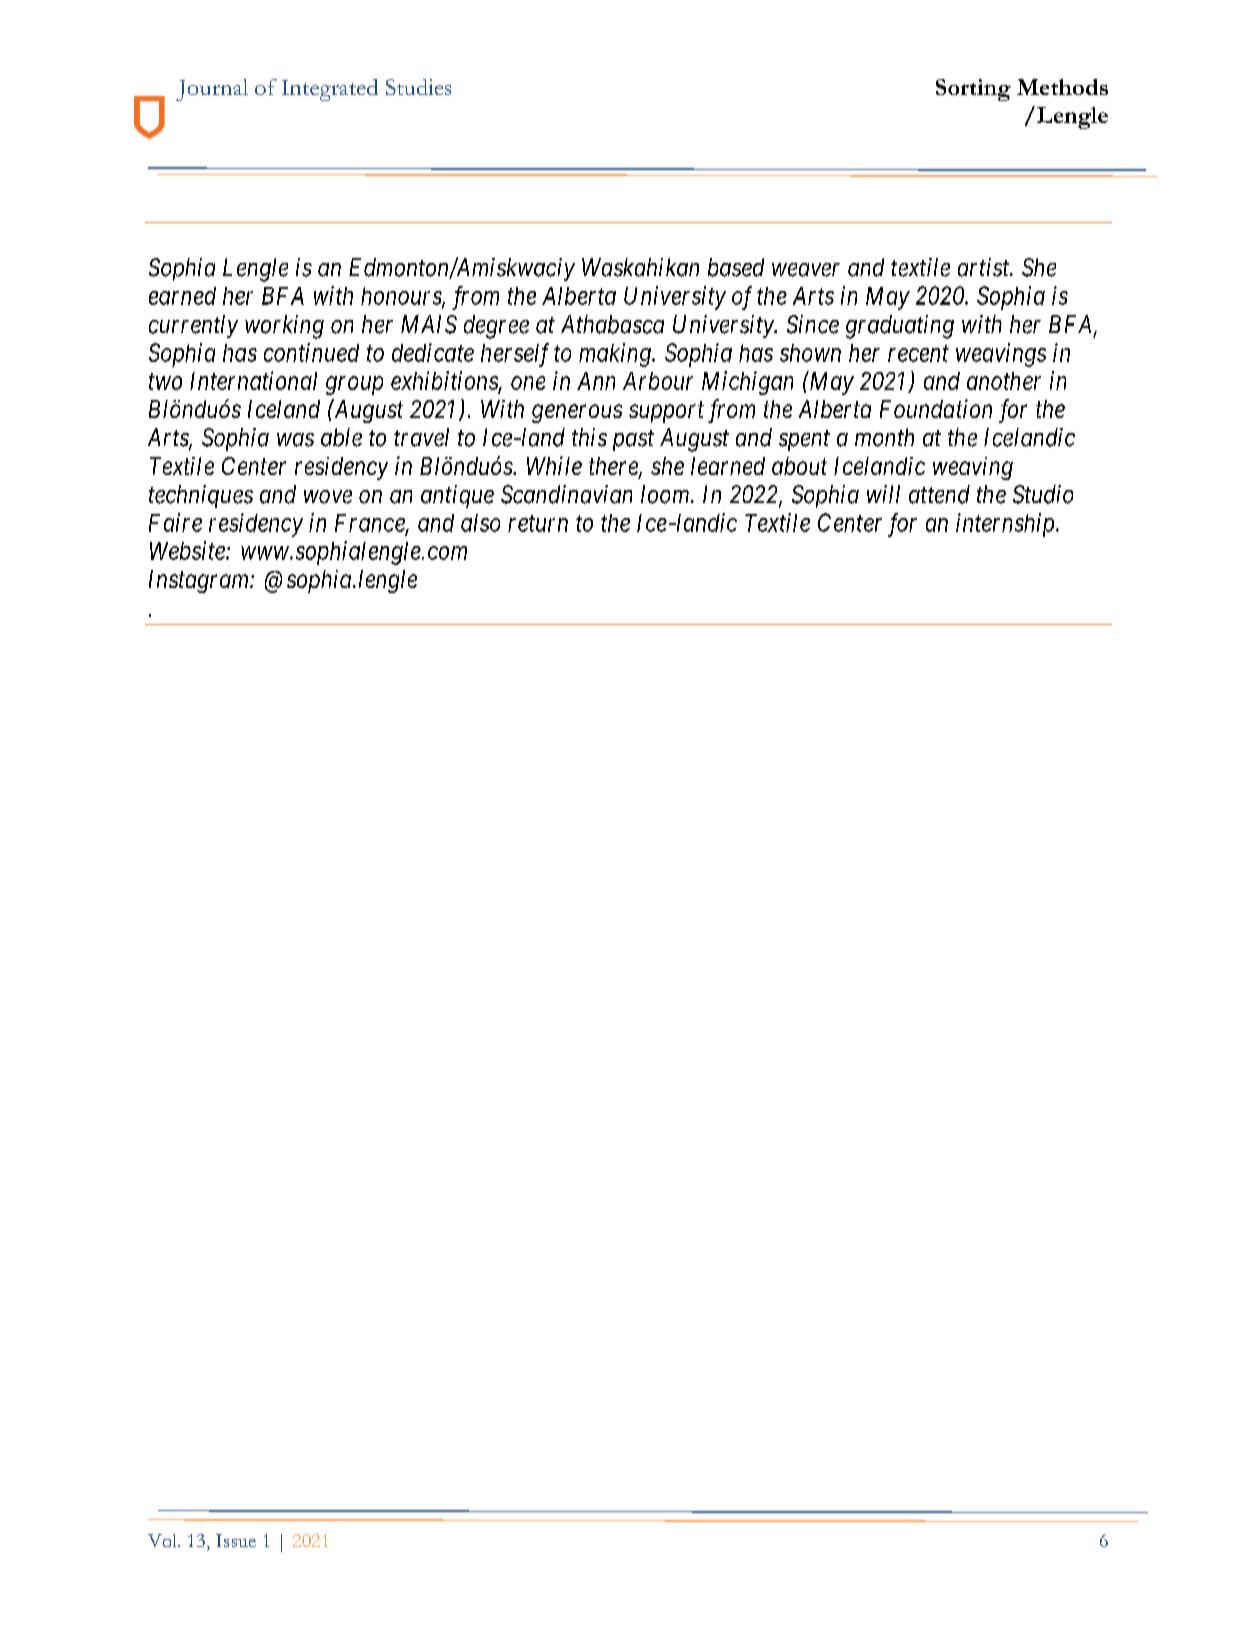  Describe the element at coordinates (1006, 525) in the page. I see `internship` at that location.
